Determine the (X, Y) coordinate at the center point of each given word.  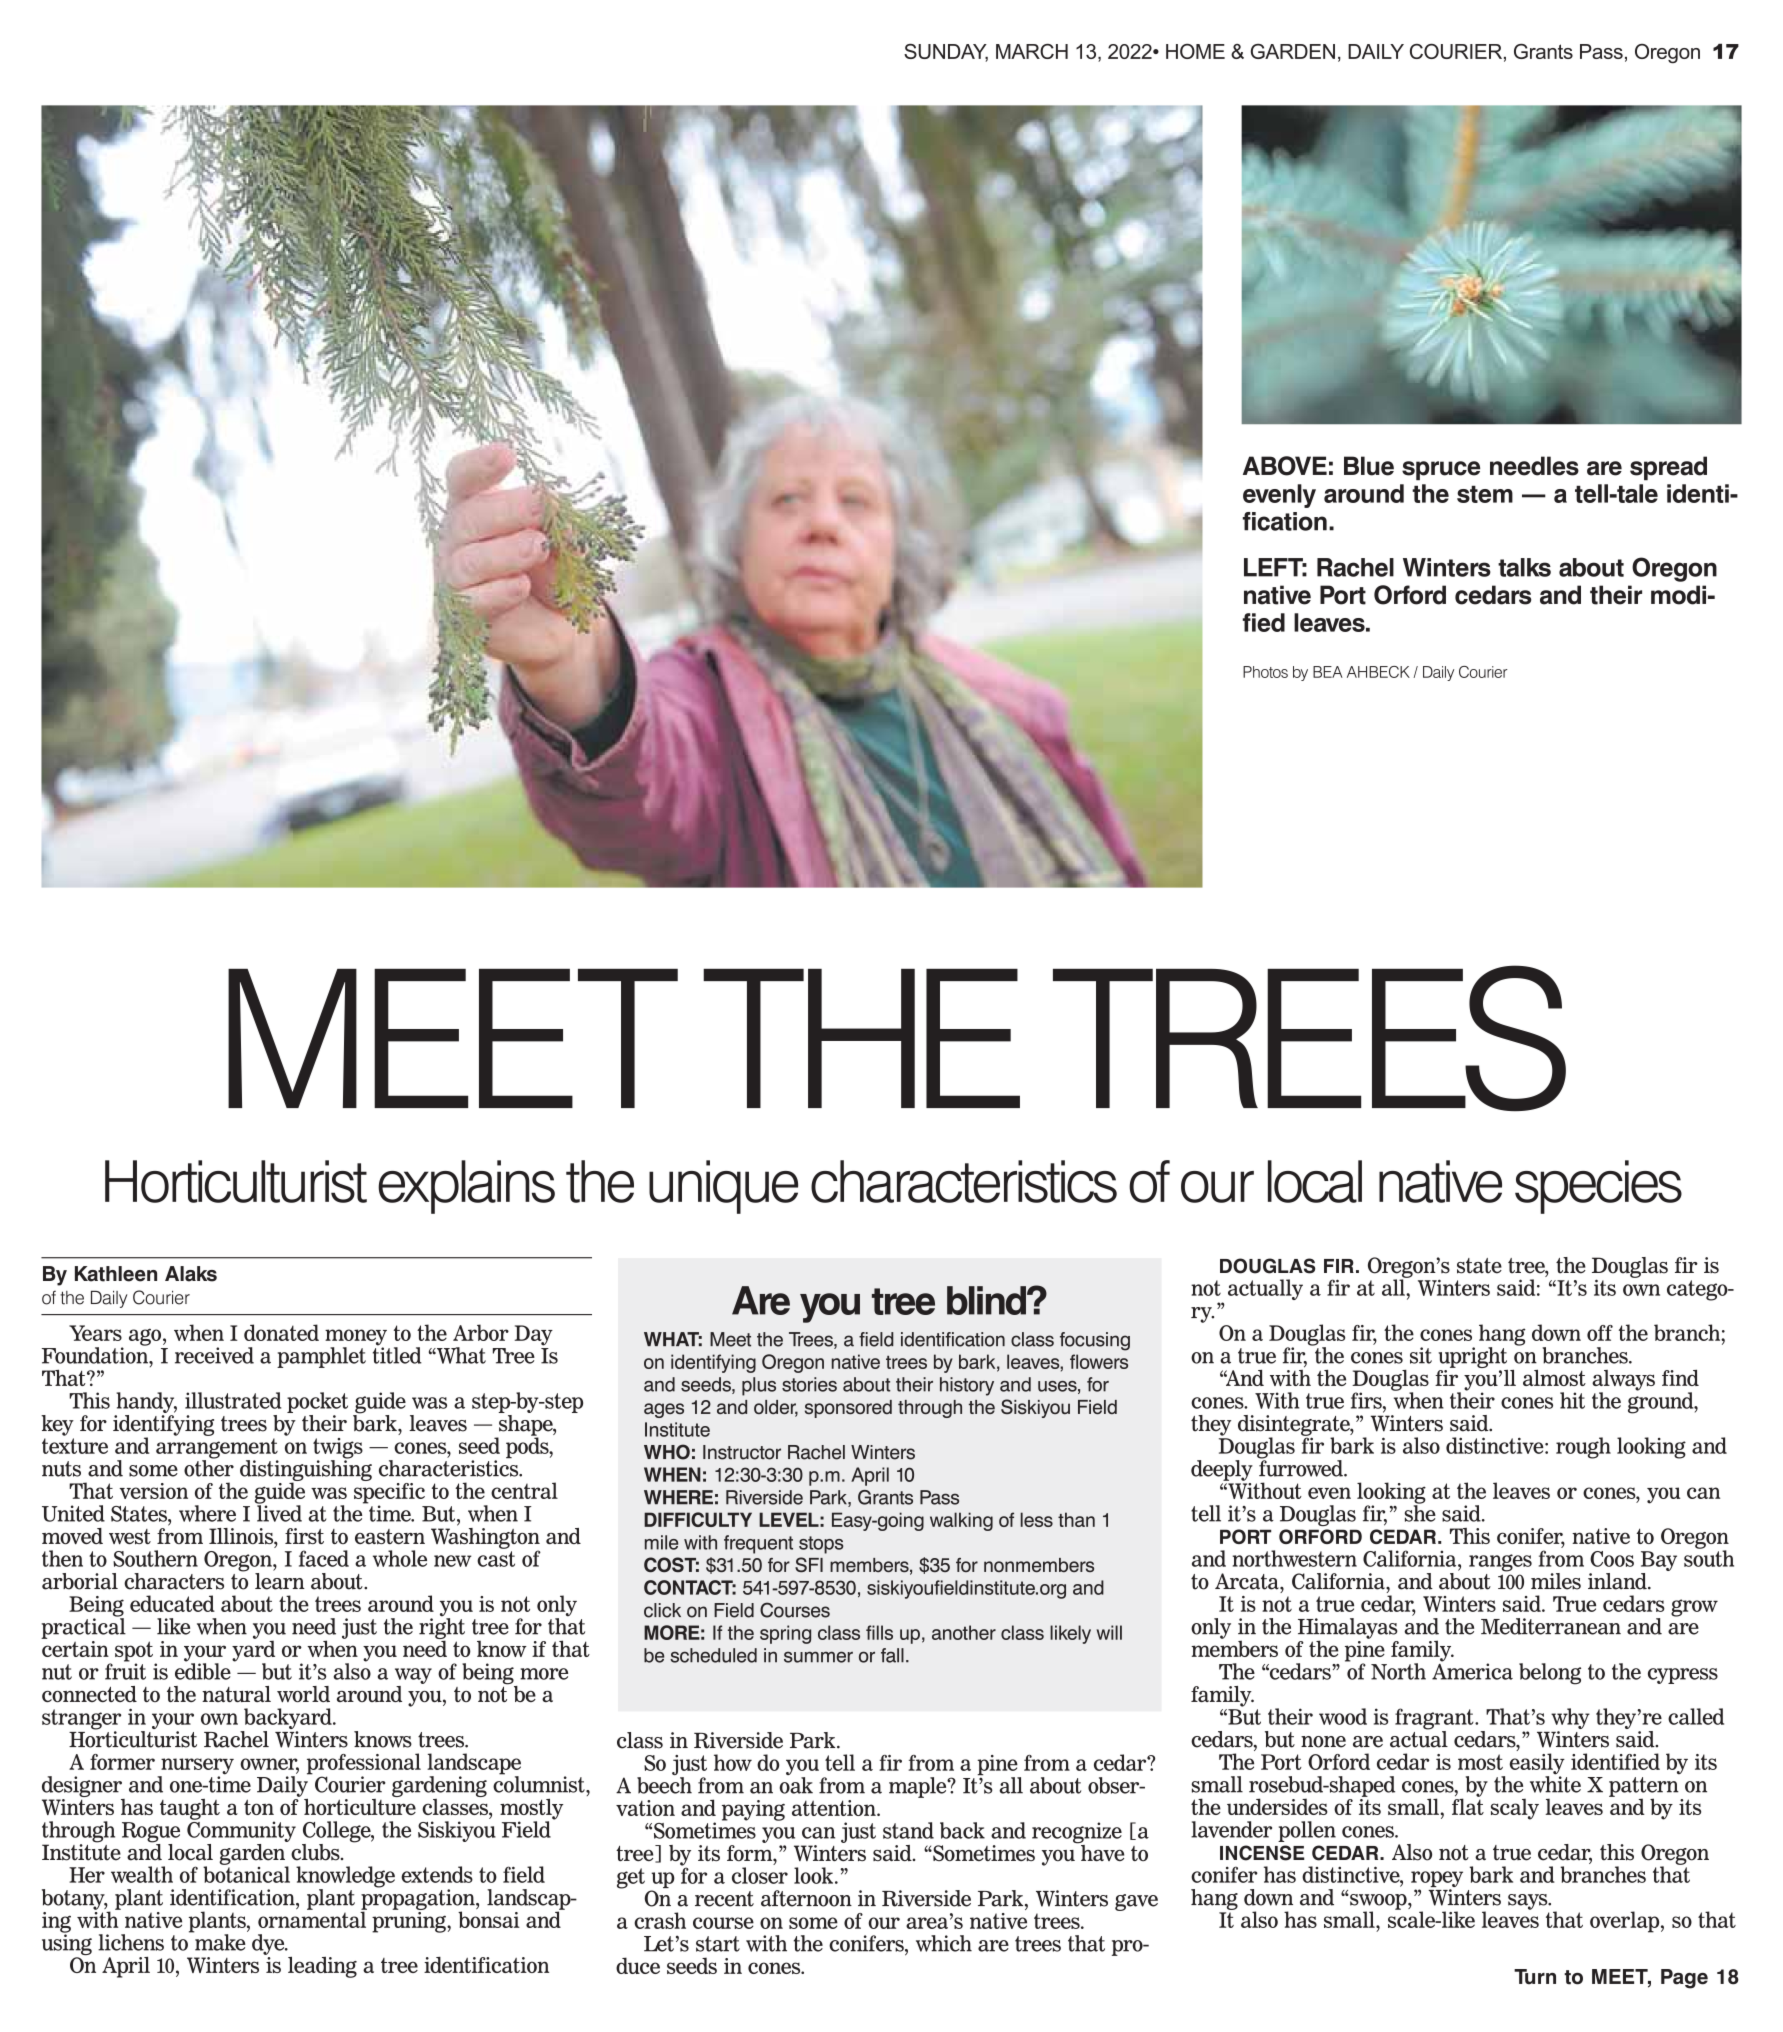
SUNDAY (946, 53)
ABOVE (1285, 466)
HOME (1195, 51)
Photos (1265, 672)
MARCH (1032, 51)
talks (1524, 567)
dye (269, 1944)
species (1598, 1187)
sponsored (848, 1409)
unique (723, 1187)
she (1420, 1512)
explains (466, 1187)
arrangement (217, 1449)
